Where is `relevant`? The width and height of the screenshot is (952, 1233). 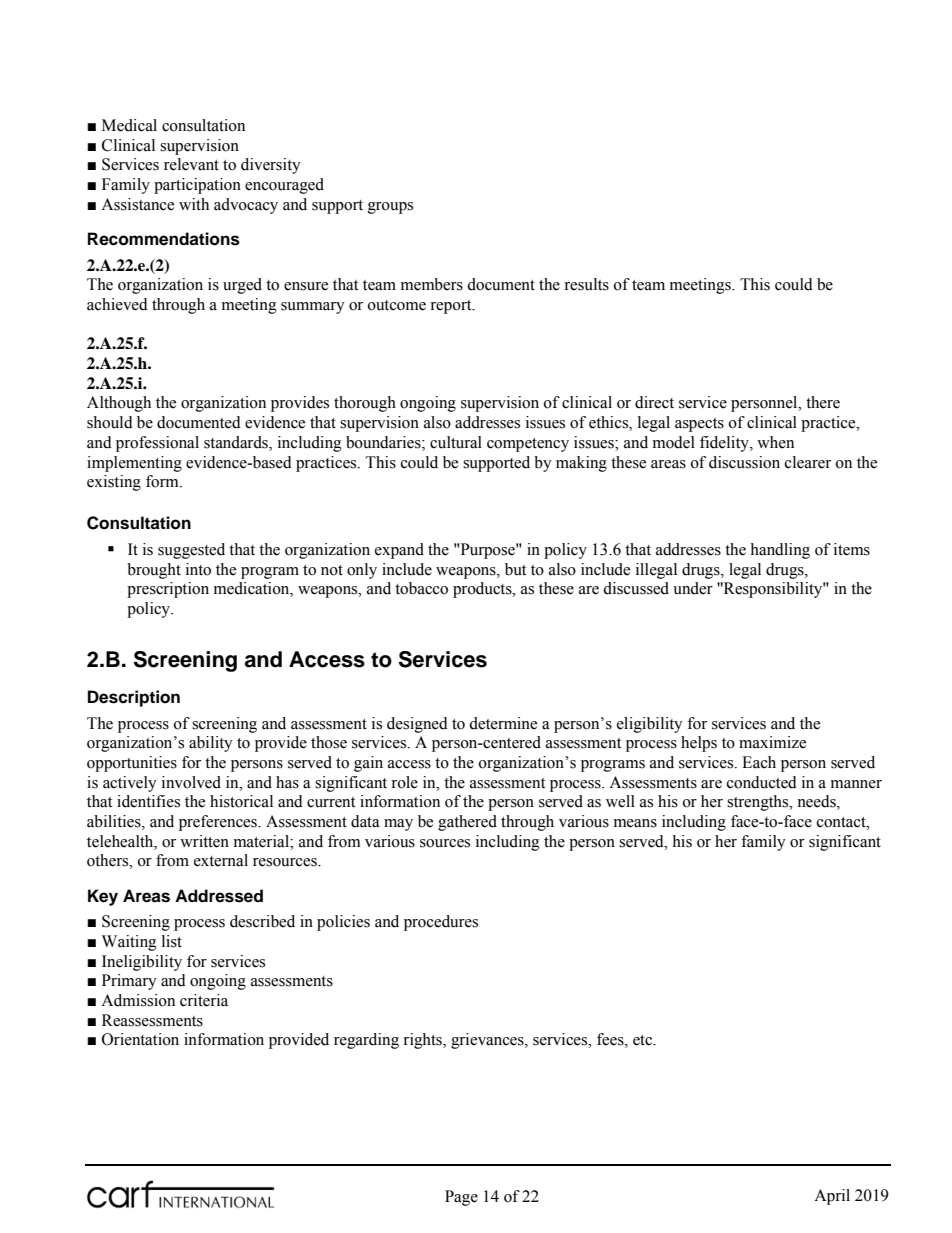 relevant is located at coordinates (191, 164).
